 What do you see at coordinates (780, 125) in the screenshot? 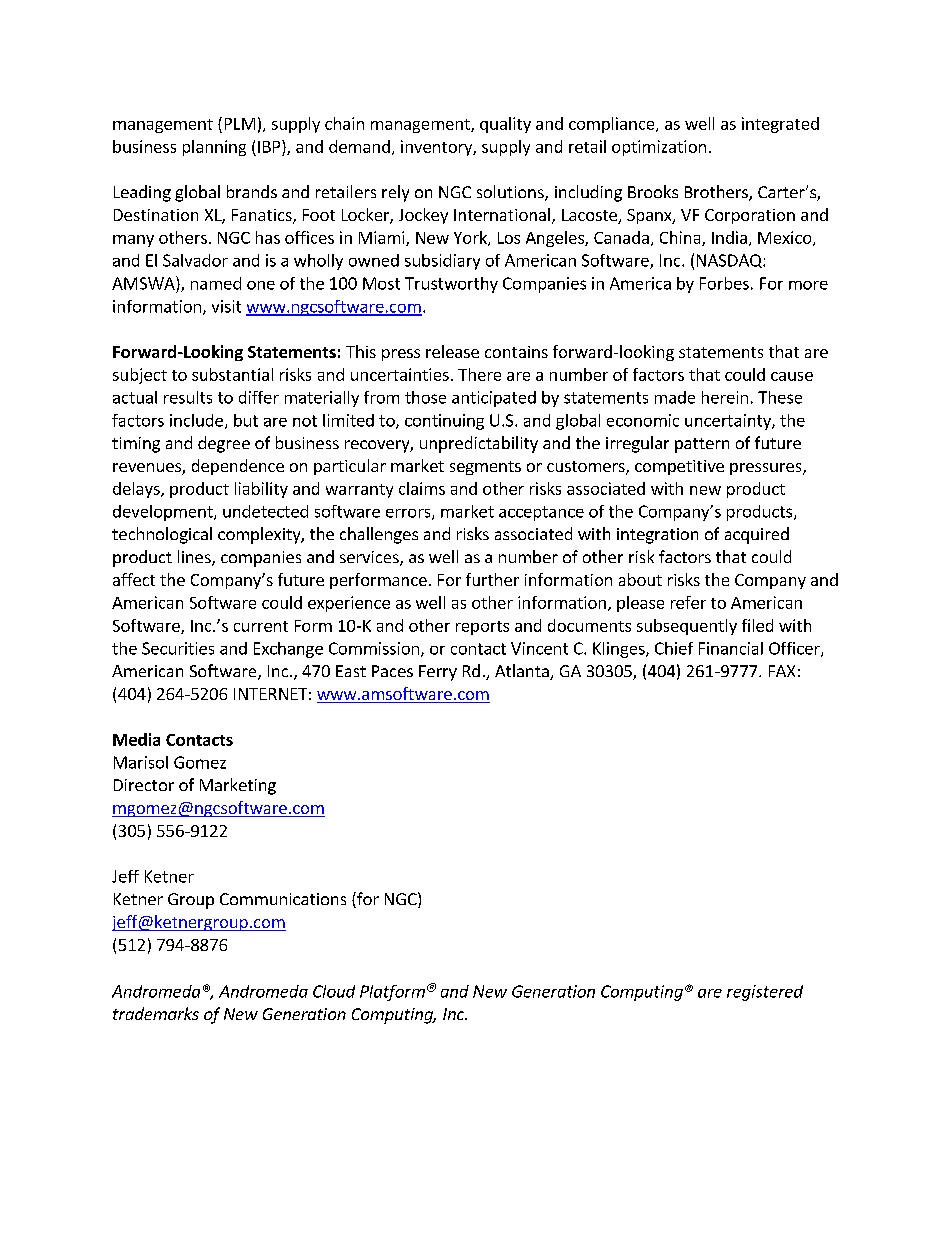
I see `integrated` at bounding box center [780, 125].
